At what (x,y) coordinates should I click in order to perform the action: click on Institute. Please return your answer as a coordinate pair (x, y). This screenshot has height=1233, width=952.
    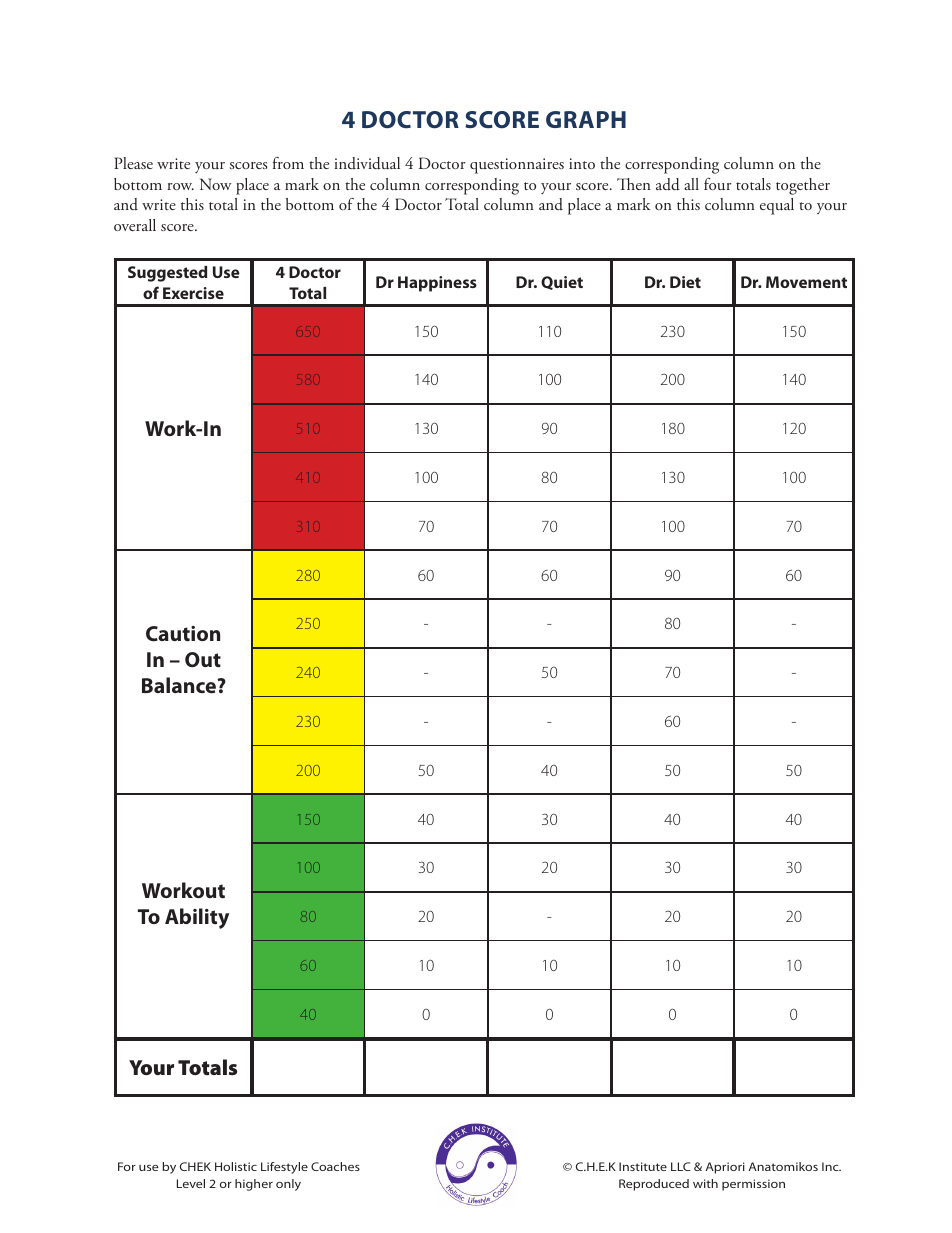
    Looking at the image, I should click on (643, 1166).
